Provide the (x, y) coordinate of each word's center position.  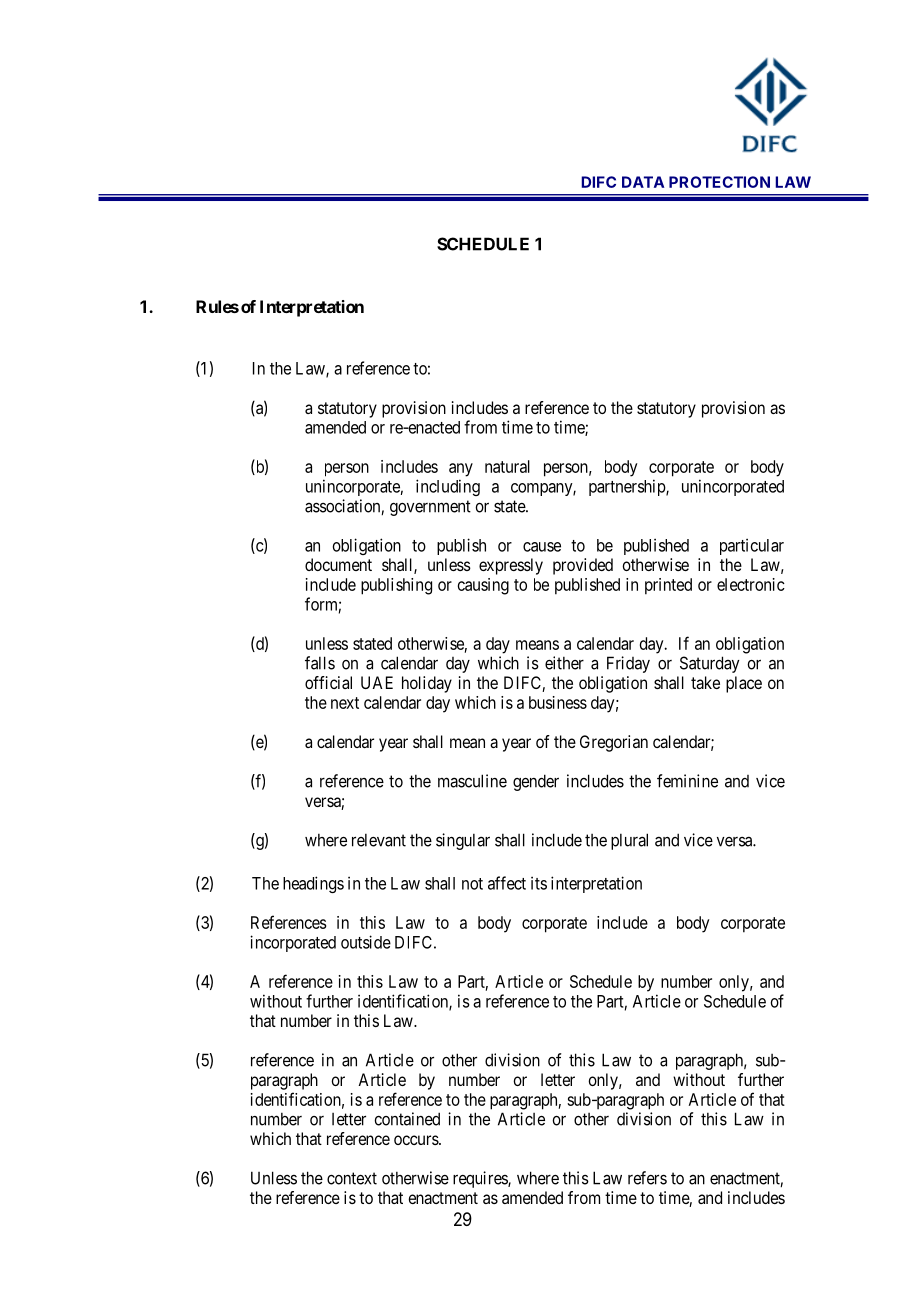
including (448, 487)
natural (507, 466)
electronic (751, 584)
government (430, 508)
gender (536, 782)
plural (629, 841)
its (539, 883)
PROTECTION (719, 182)
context (352, 1178)
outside (366, 942)
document (338, 564)
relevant (379, 840)
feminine (687, 781)
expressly (511, 566)
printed (668, 586)
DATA (643, 182)
